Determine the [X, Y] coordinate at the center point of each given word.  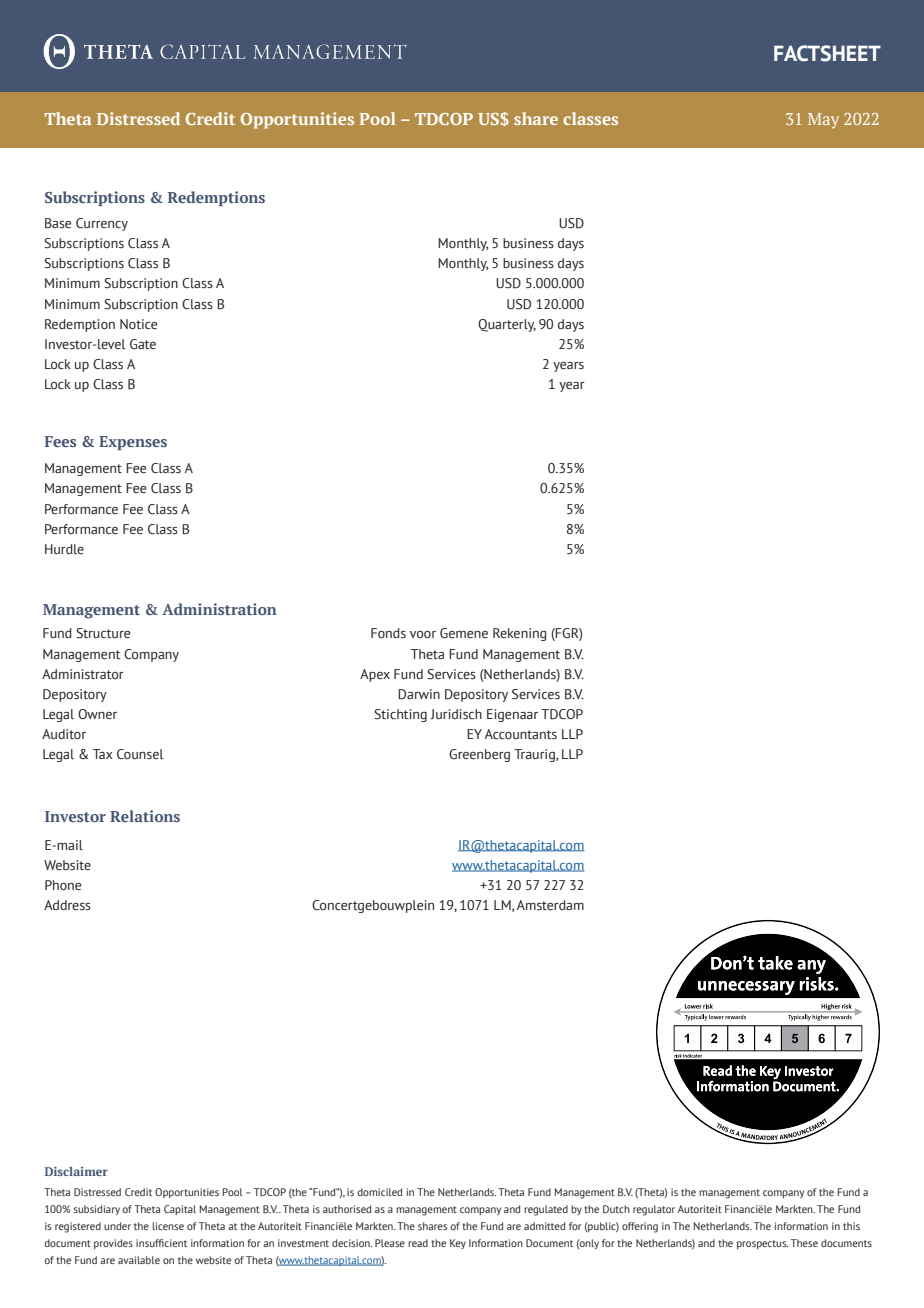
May [823, 121]
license [168, 1226]
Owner [97, 714]
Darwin [419, 694]
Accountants [521, 734]
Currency [102, 224]
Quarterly [507, 325]
